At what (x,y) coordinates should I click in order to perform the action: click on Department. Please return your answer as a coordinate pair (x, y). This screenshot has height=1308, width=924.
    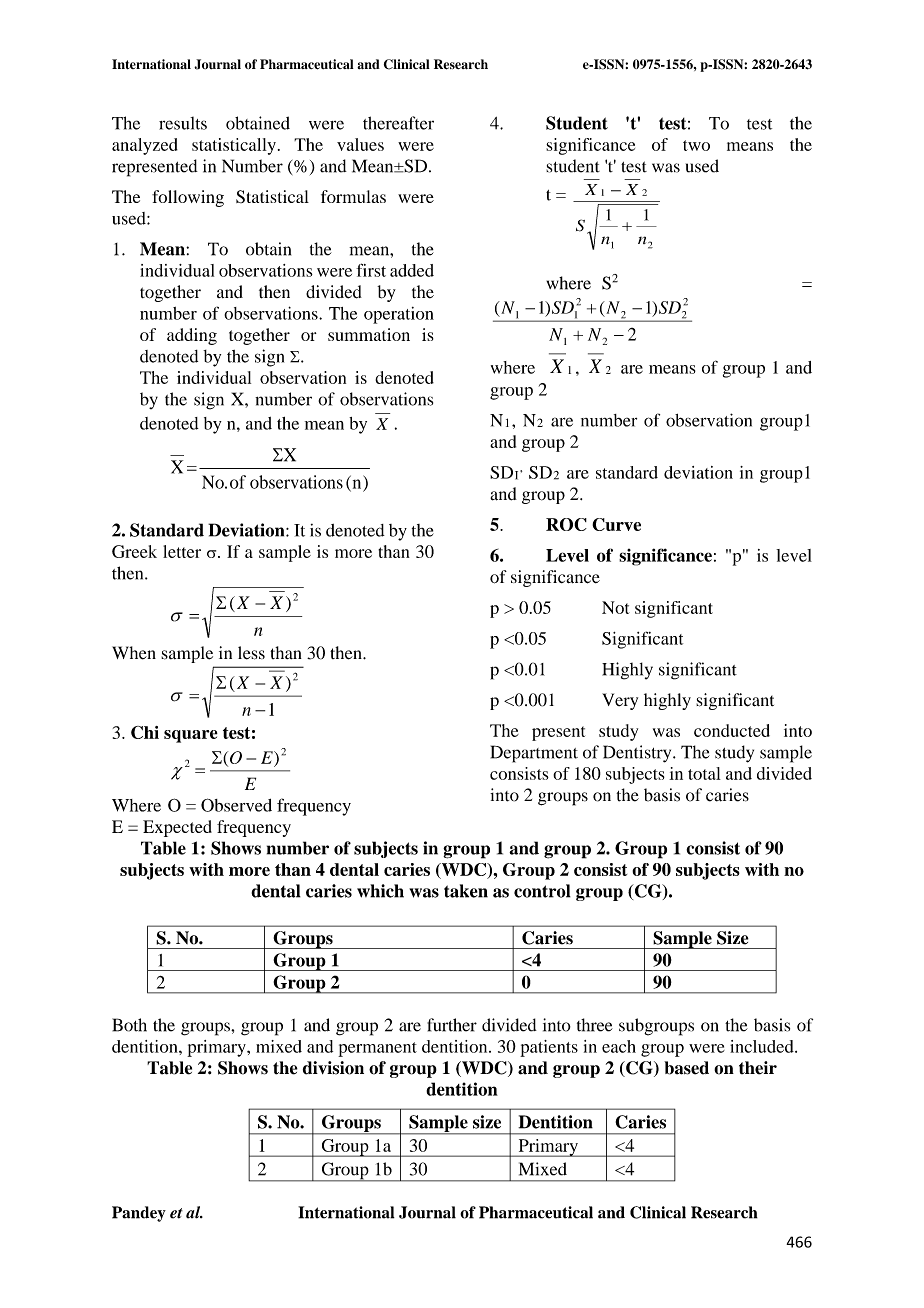
    Looking at the image, I should click on (534, 754).
